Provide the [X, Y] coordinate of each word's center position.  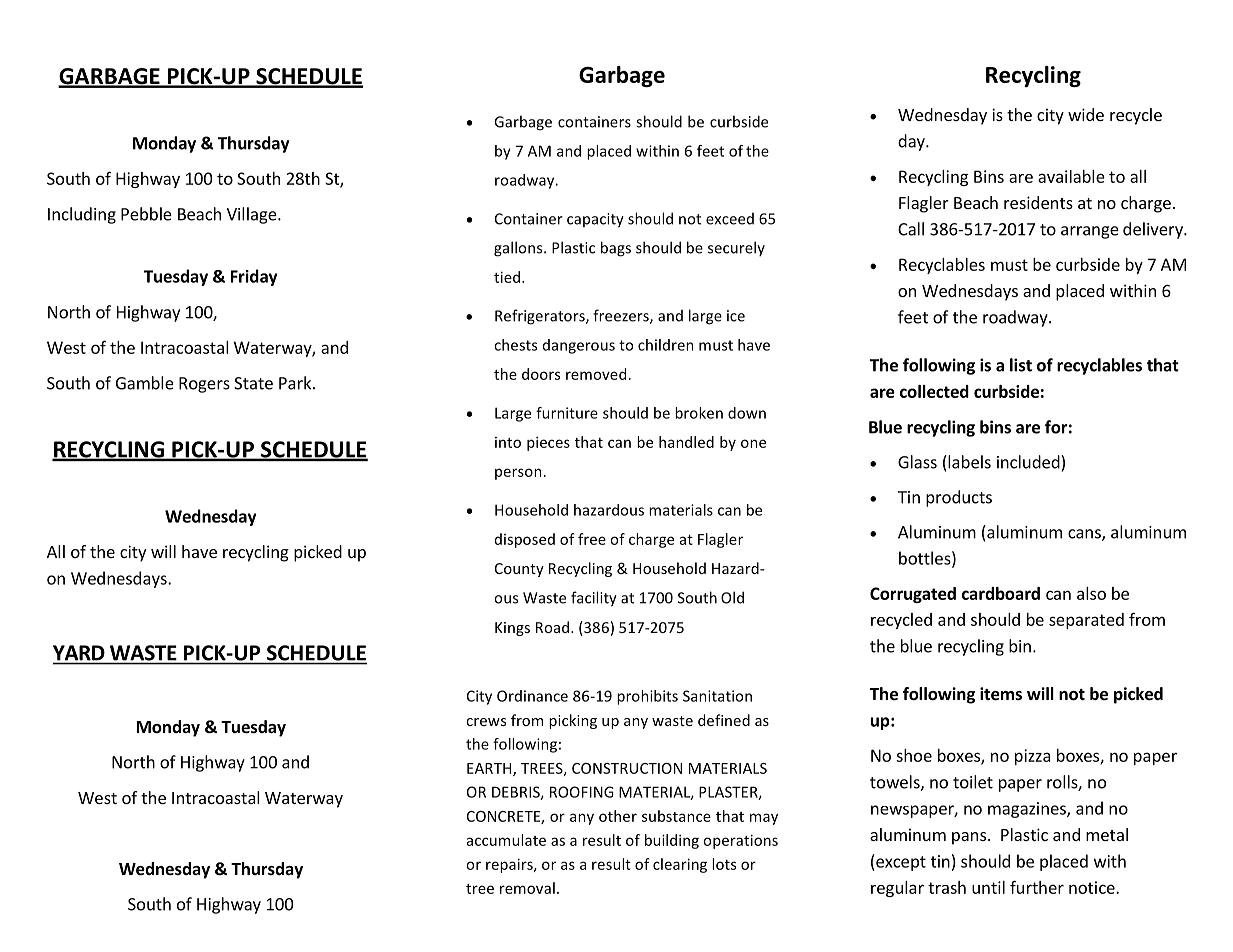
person [518, 474]
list [1021, 365]
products [959, 498]
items [1001, 694]
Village [253, 215]
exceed [730, 219]
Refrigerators [541, 317]
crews [486, 722]
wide [1086, 114]
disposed [525, 540]
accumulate [506, 840]
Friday [254, 277]
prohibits [647, 697]
